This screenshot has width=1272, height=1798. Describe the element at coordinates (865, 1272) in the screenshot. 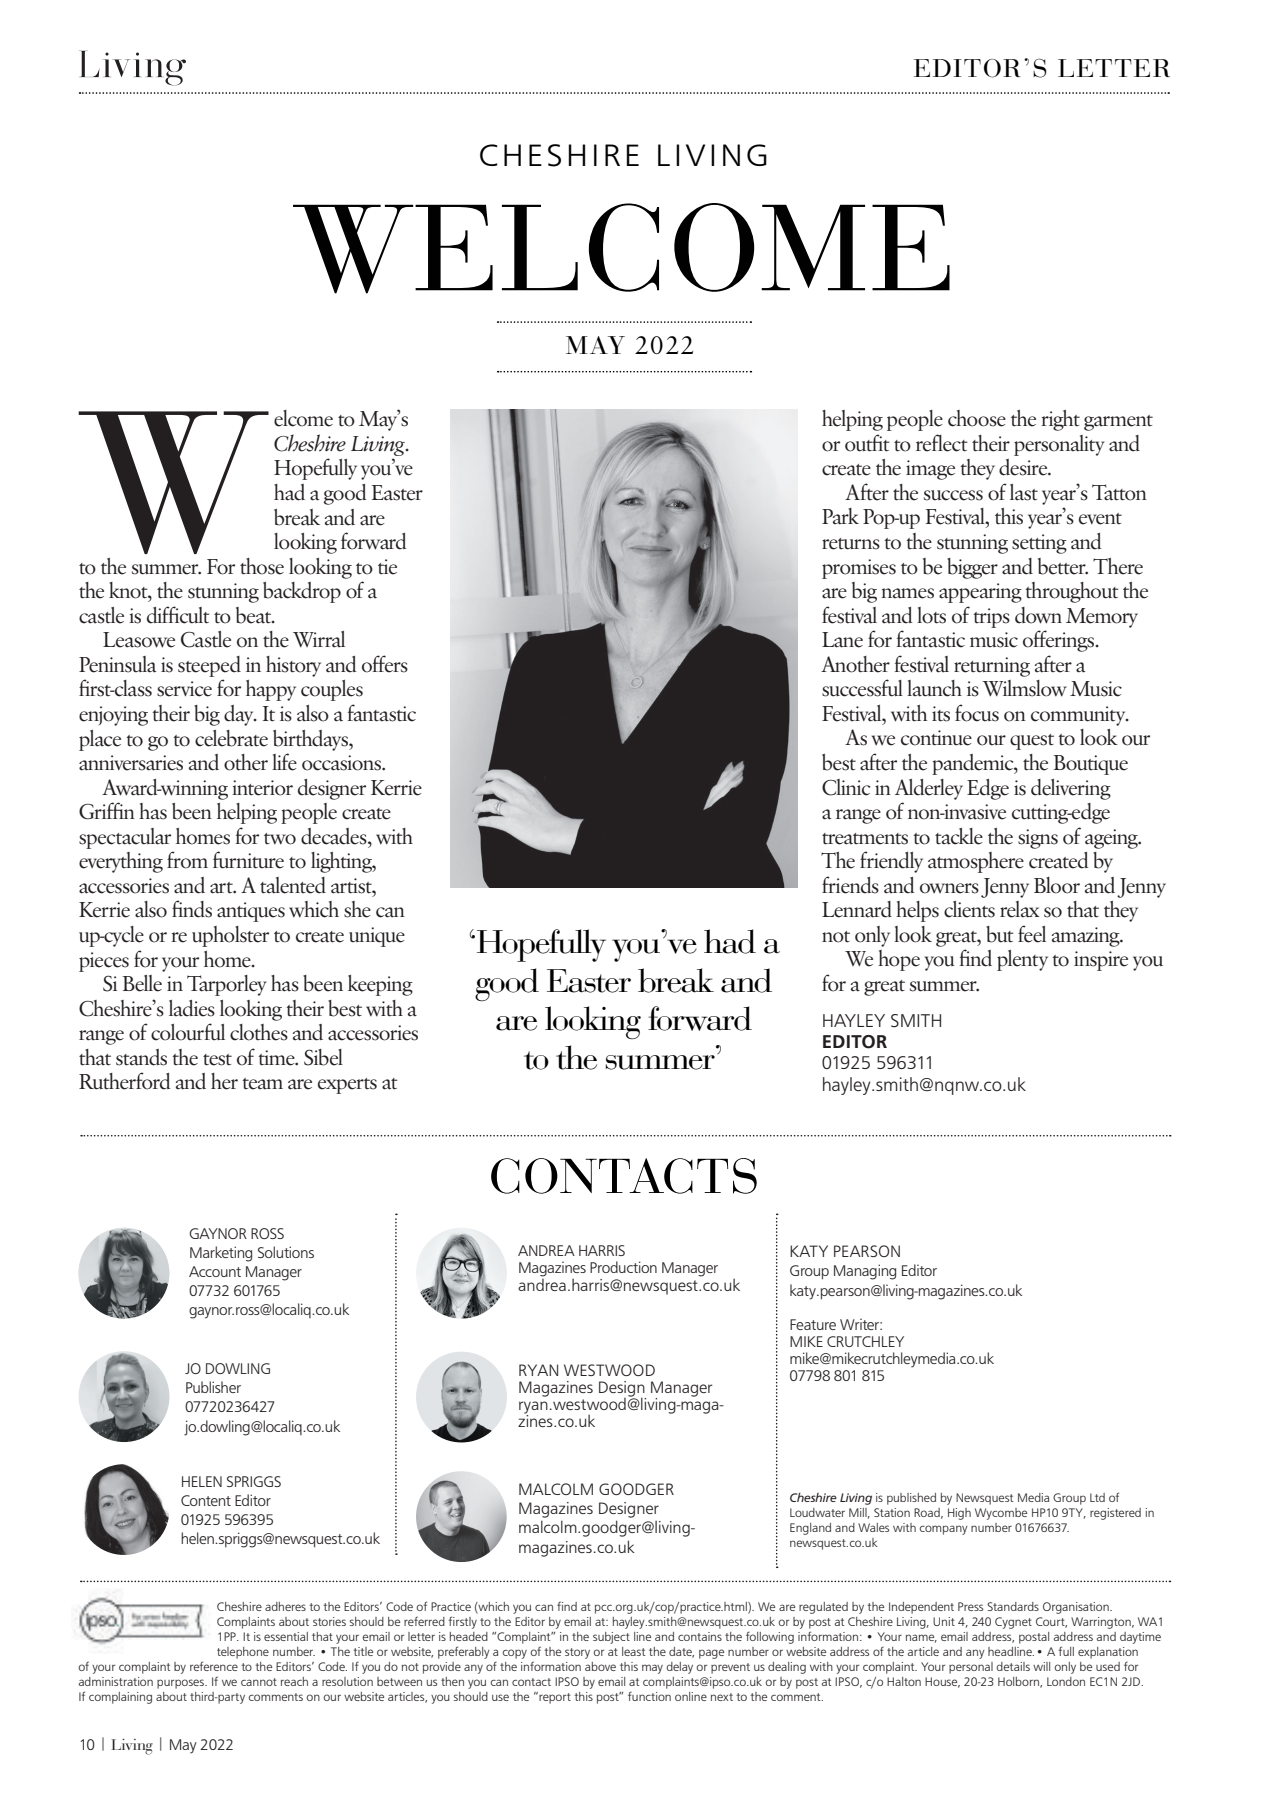

I see `Managing` at that location.
